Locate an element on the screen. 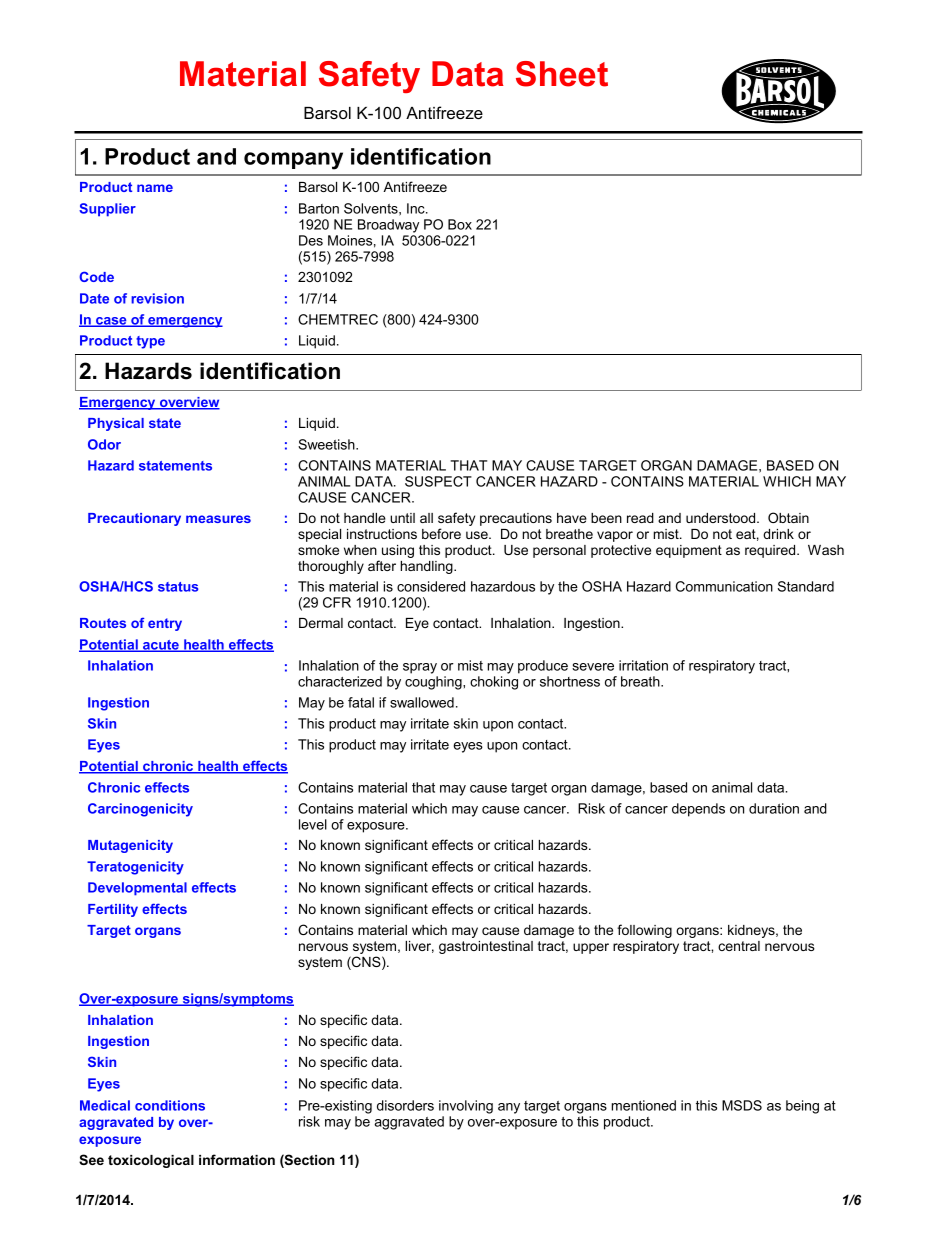  Communication is located at coordinates (724, 586).
